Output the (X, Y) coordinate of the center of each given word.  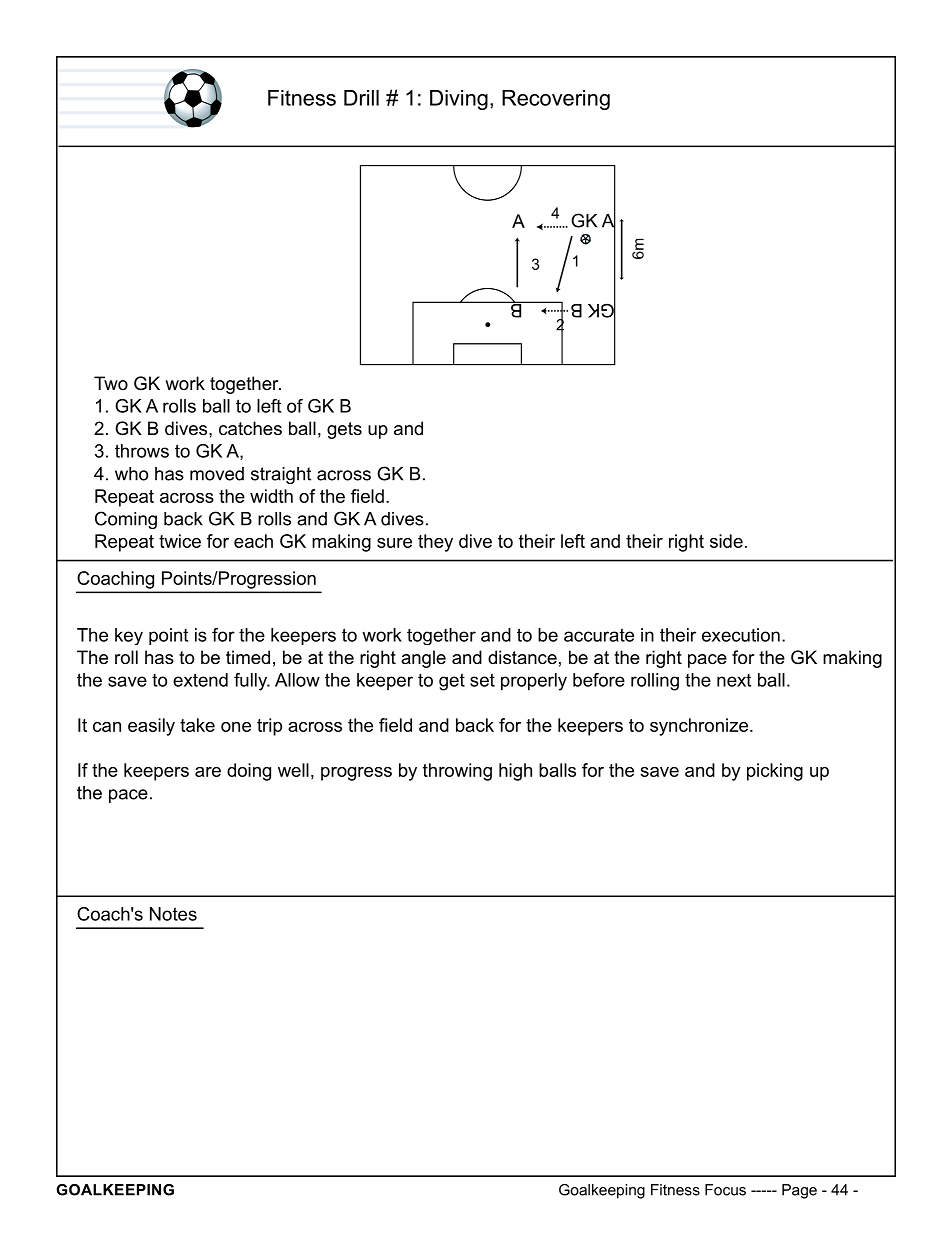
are (208, 772)
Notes (173, 914)
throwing (457, 772)
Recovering (556, 100)
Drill (361, 98)
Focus (725, 1190)
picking (775, 772)
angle (423, 659)
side (726, 541)
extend (200, 680)
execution (741, 635)
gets (344, 430)
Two (111, 383)
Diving (459, 100)
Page (799, 1191)
